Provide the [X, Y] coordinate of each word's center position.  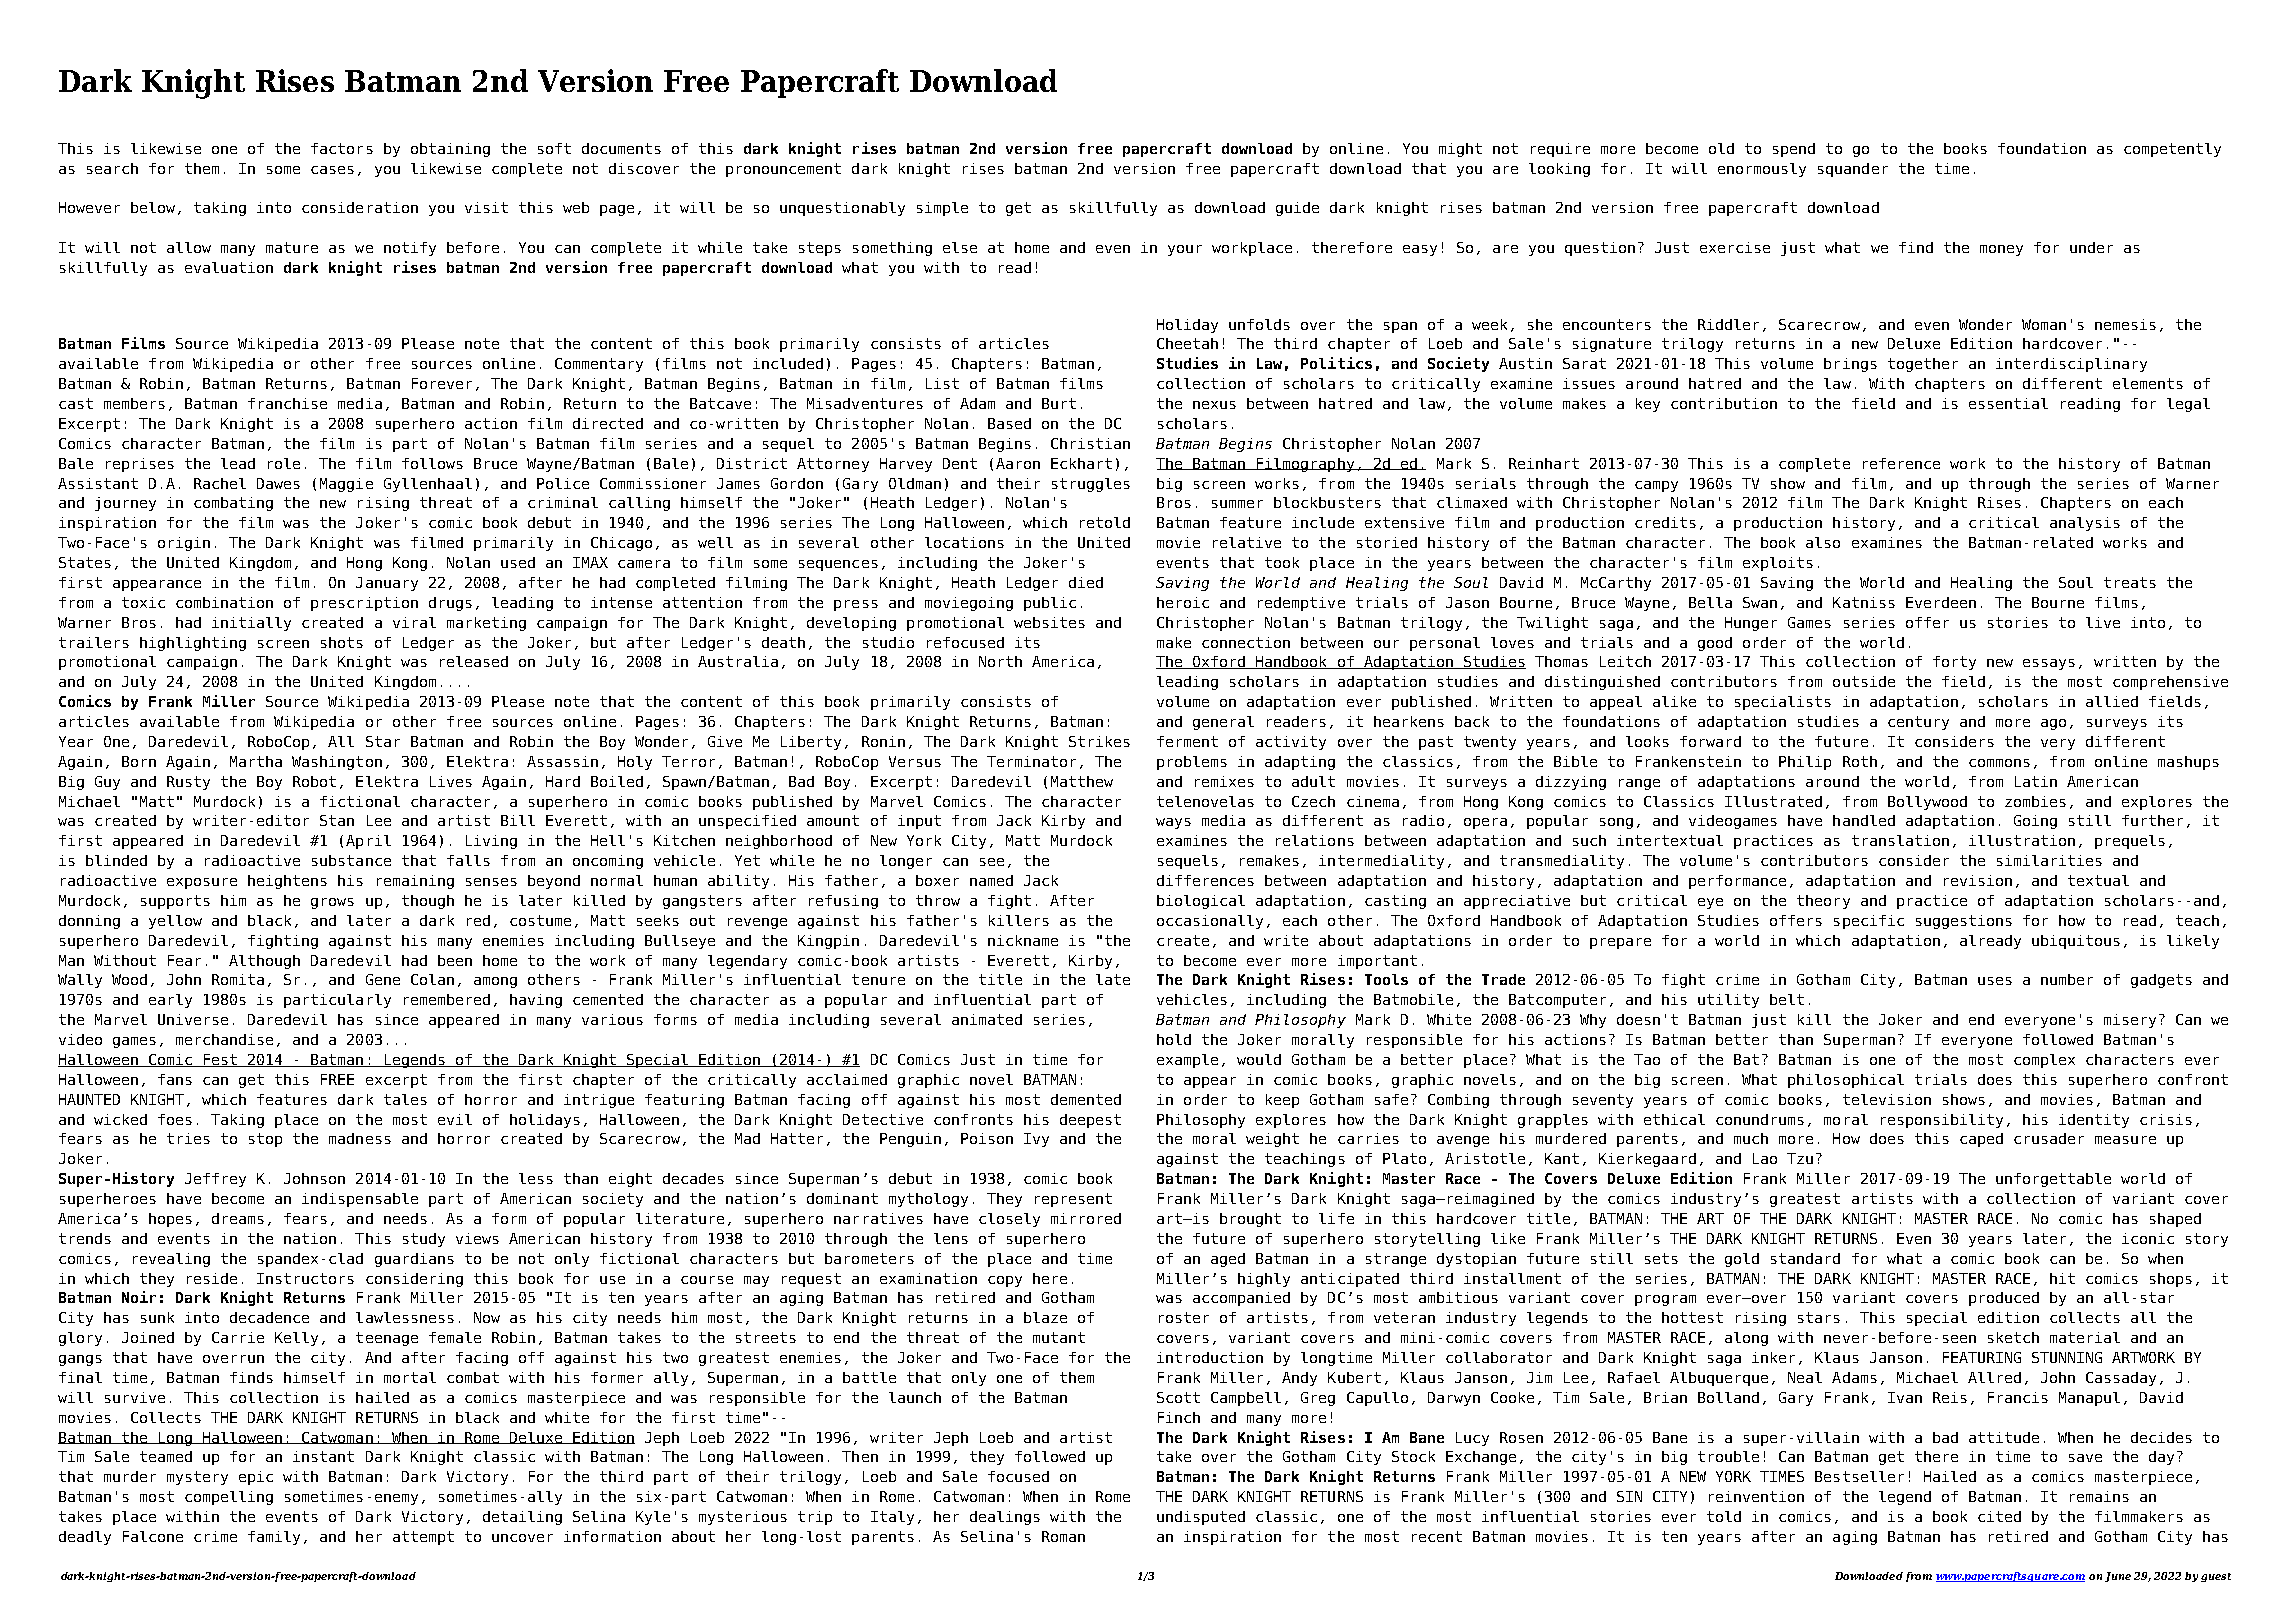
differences [1205, 880]
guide [1297, 209]
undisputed [1201, 1518]
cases [332, 170]
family [274, 1538]
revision [1978, 880]
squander [1853, 170]
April [368, 842]
